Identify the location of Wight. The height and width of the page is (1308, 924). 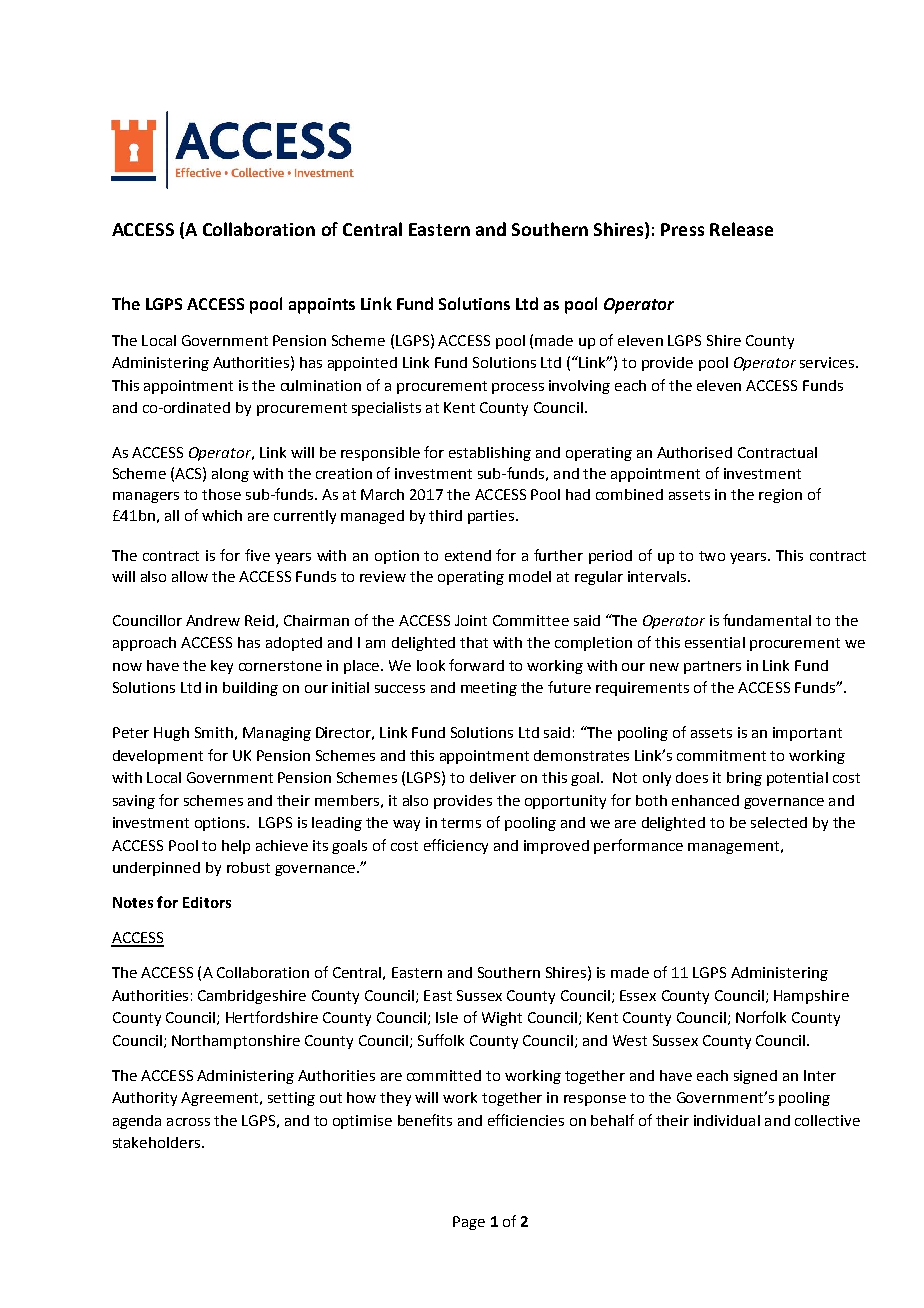
(502, 1019).
